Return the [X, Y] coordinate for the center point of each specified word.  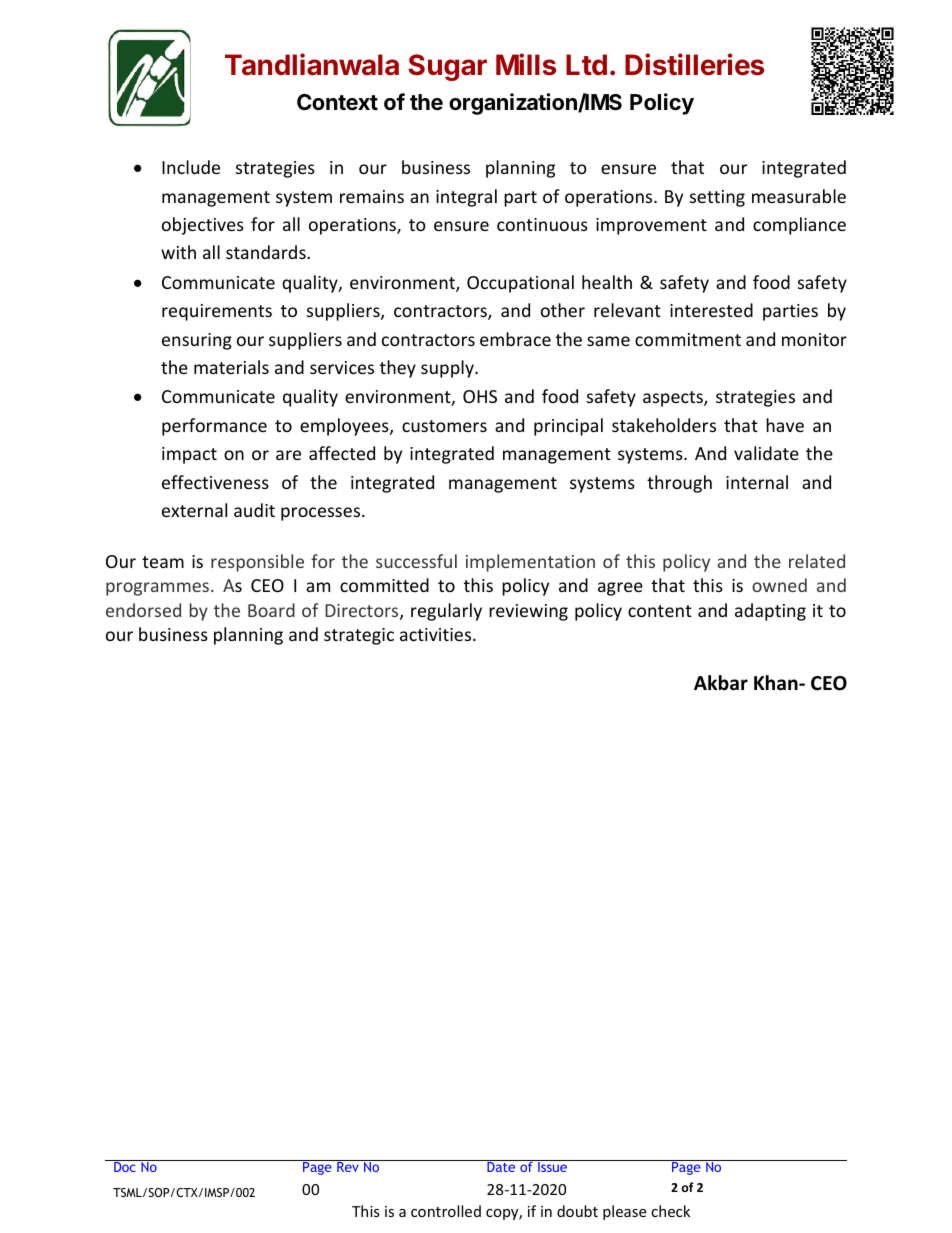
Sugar [447, 67]
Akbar [721, 683]
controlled [446, 1211]
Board [271, 610]
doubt [577, 1211]
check [670, 1211]
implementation [530, 563]
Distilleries [694, 64]
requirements [217, 312]
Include [191, 167]
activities [437, 634]
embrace [515, 339]
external [194, 510]
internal [757, 482]
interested [711, 310]
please [624, 1212]
